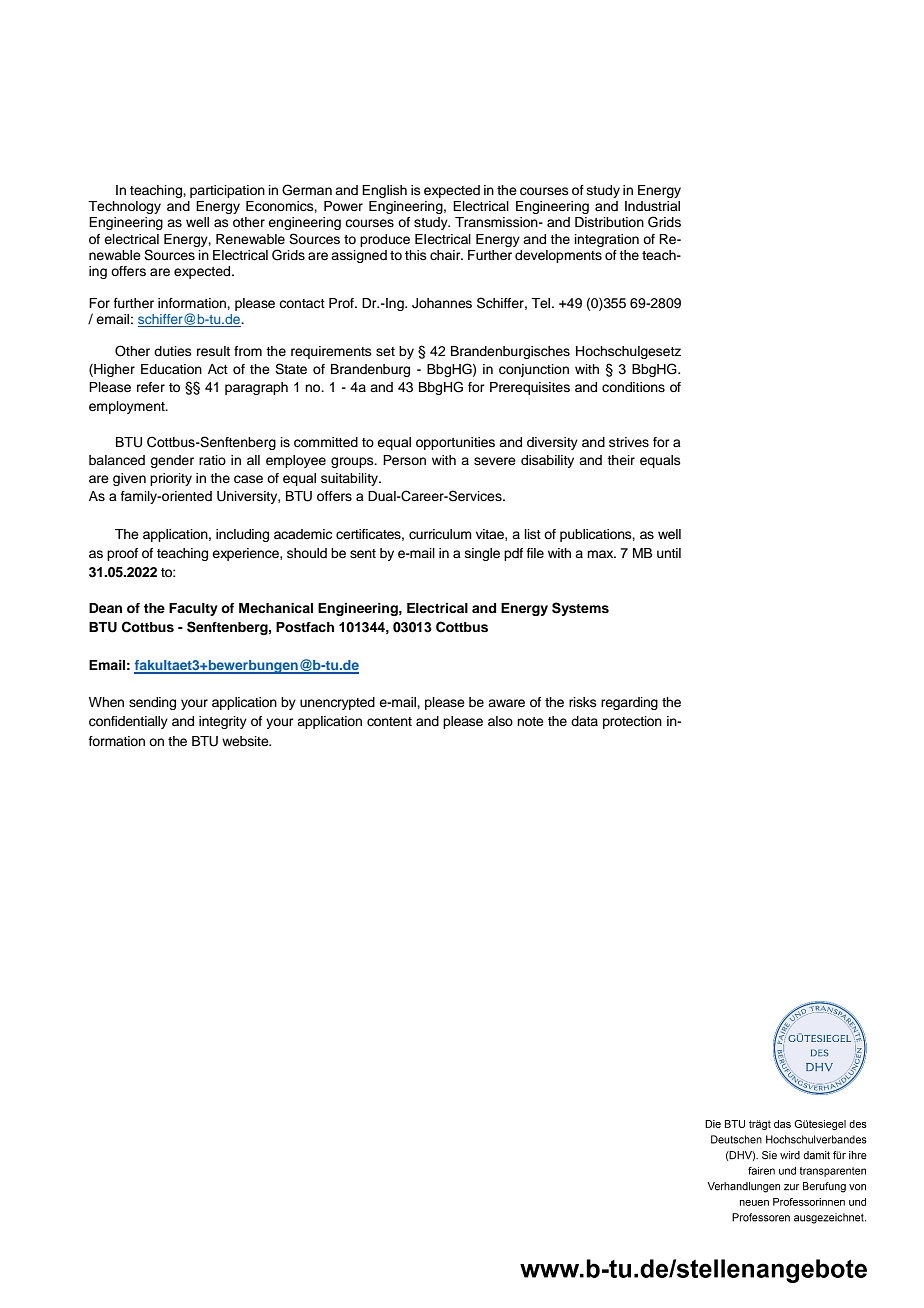 The width and height of the screenshot is (924, 1308). Describe the element at coordinates (326, 442) in the screenshot. I see `committed` at that location.
